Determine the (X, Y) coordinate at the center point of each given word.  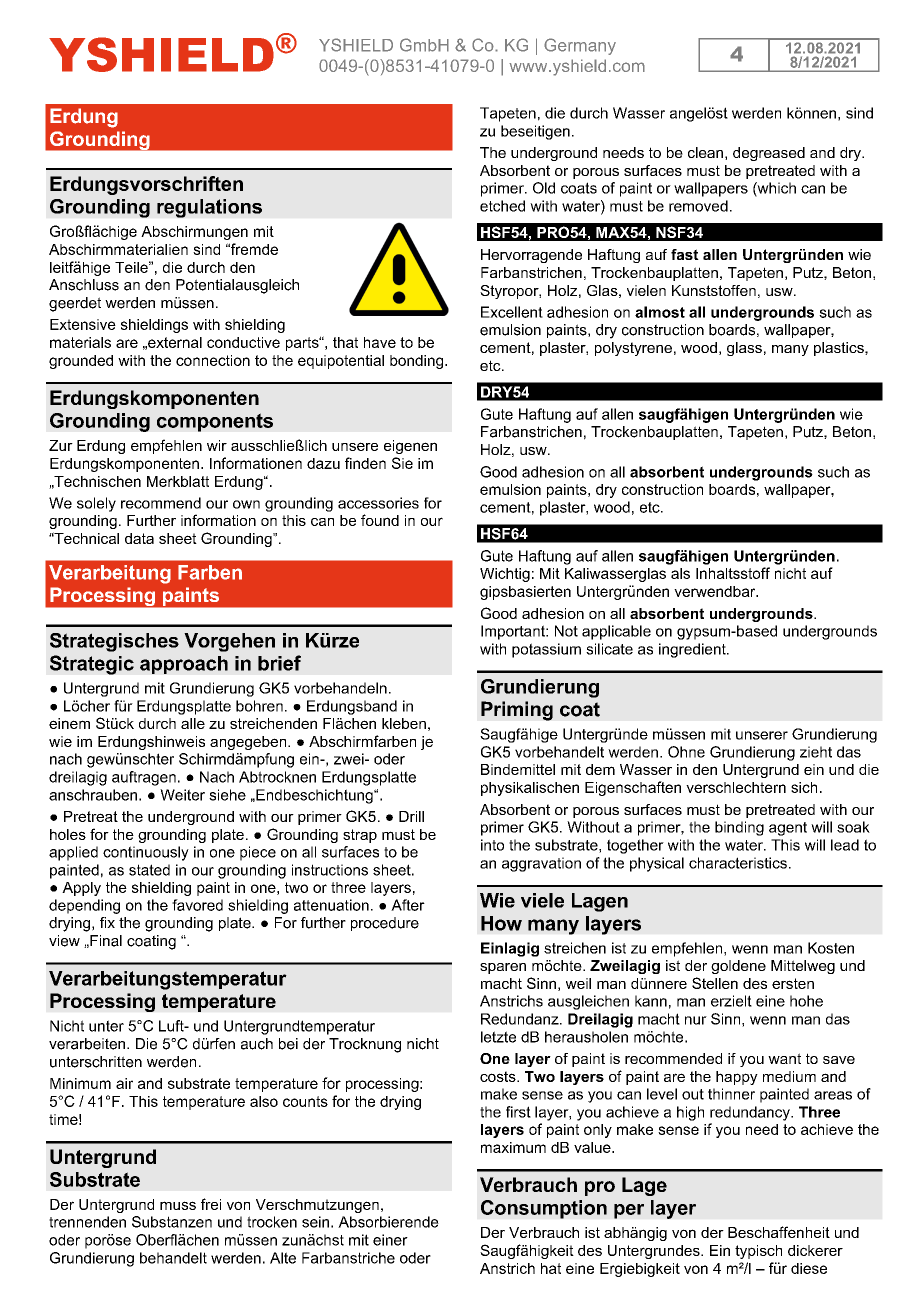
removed (698, 206)
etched (502, 206)
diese (809, 1268)
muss (178, 1205)
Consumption (544, 1209)
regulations (209, 208)
